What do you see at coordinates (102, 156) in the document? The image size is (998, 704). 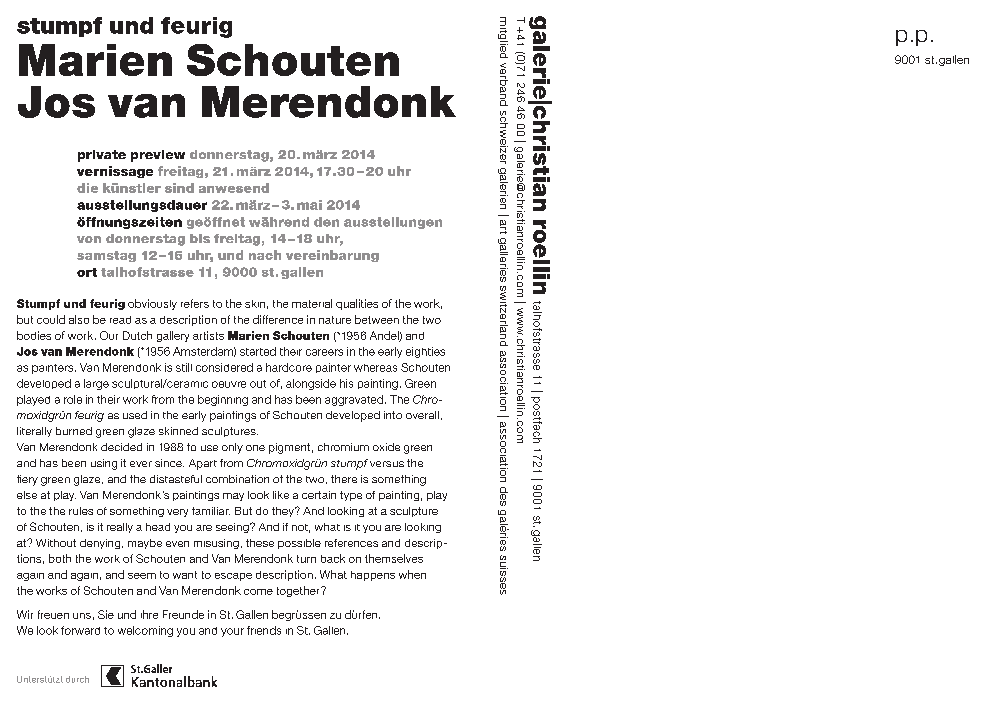 I see `private` at bounding box center [102, 156].
